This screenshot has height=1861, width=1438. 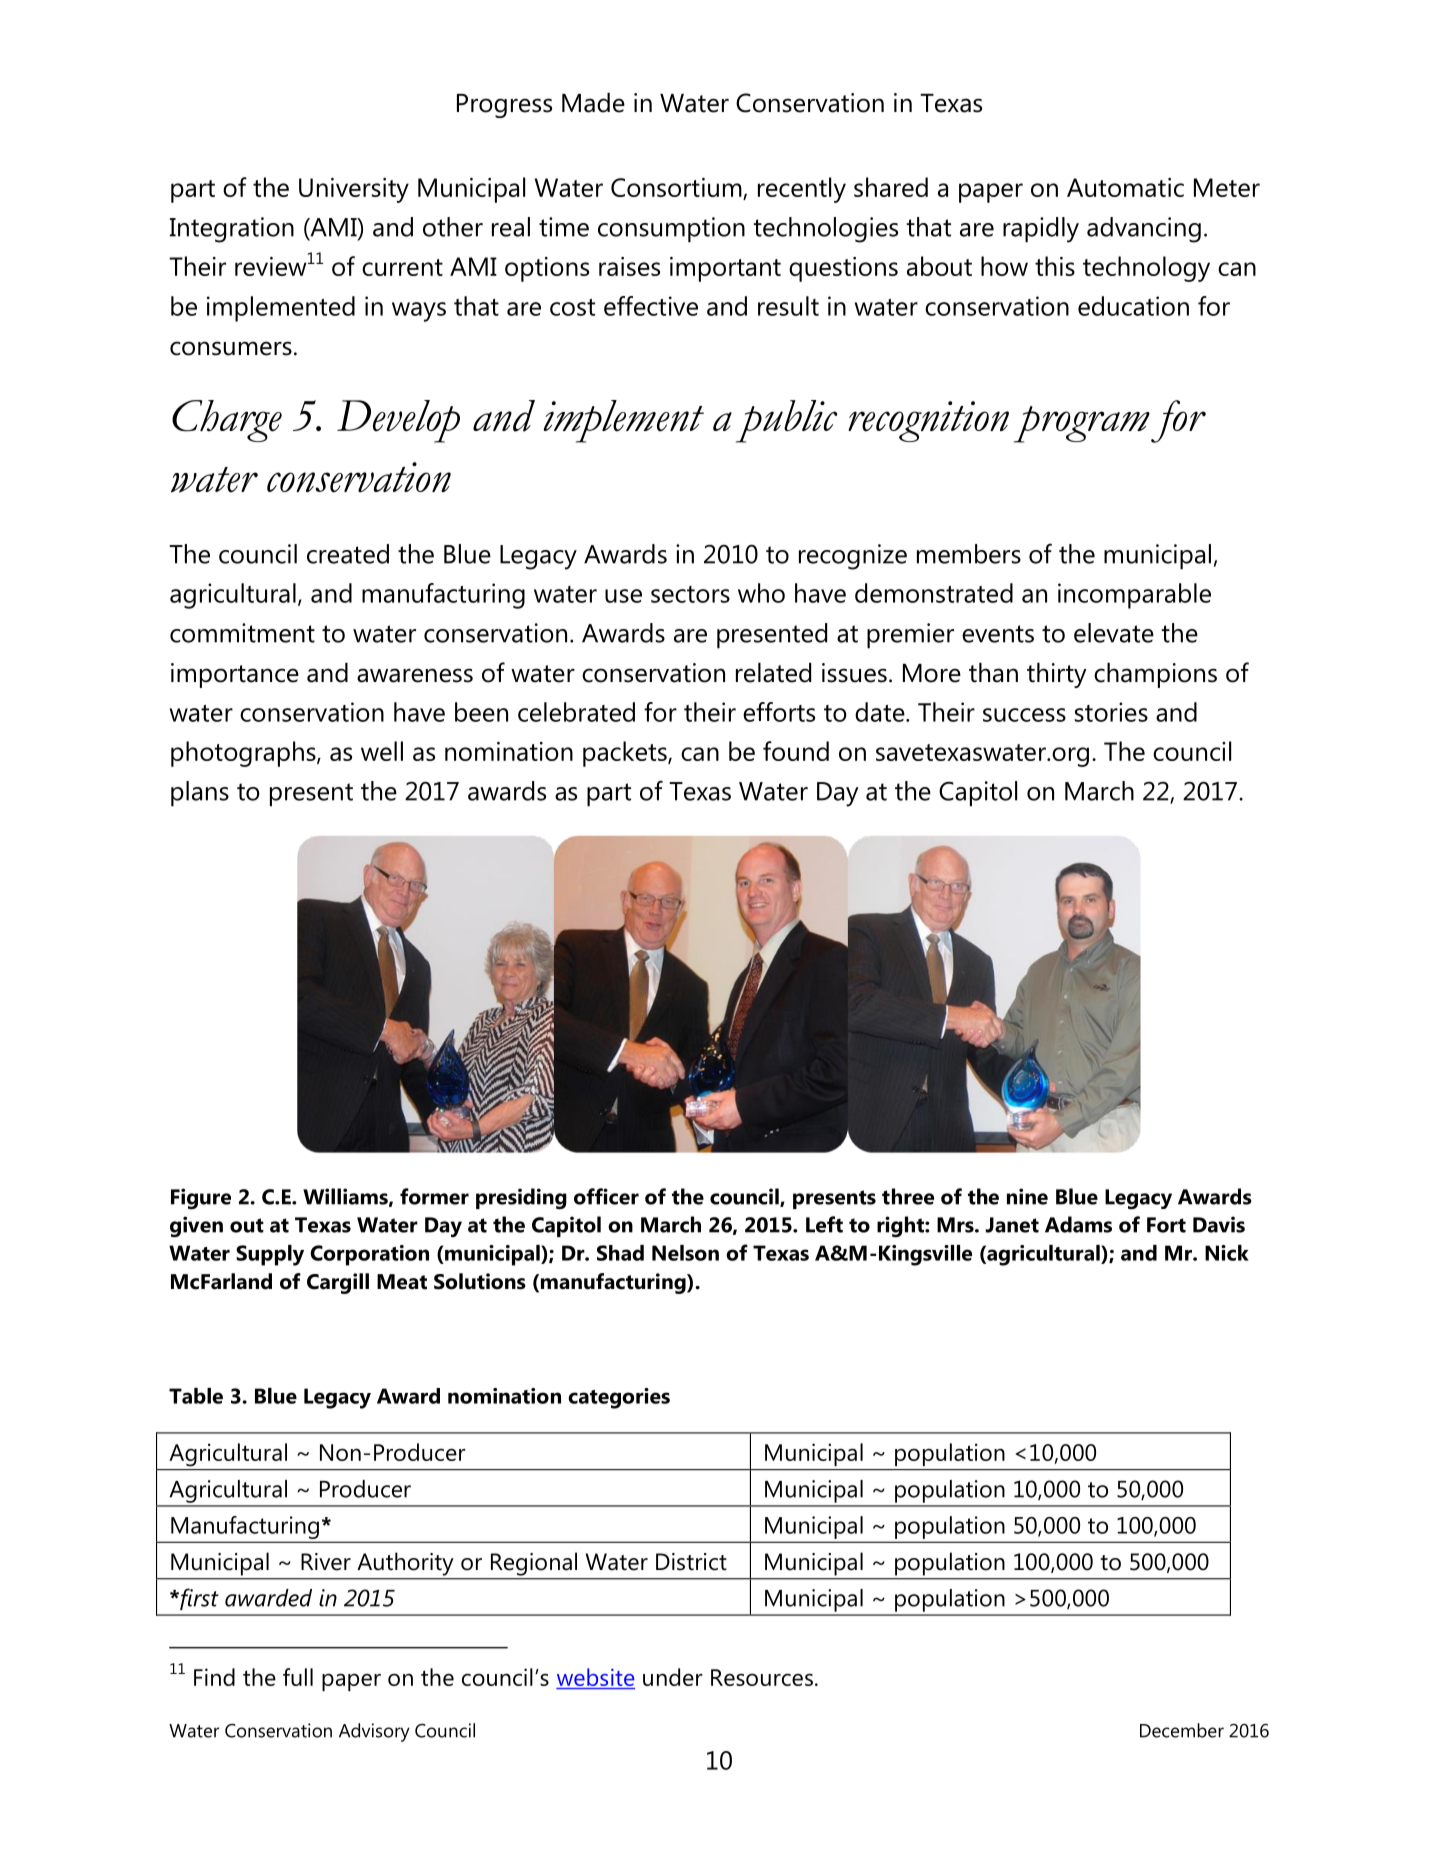 What do you see at coordinates (673, 1677) in the screenshot?
I see `under` at bounding box center [673, 1677].
